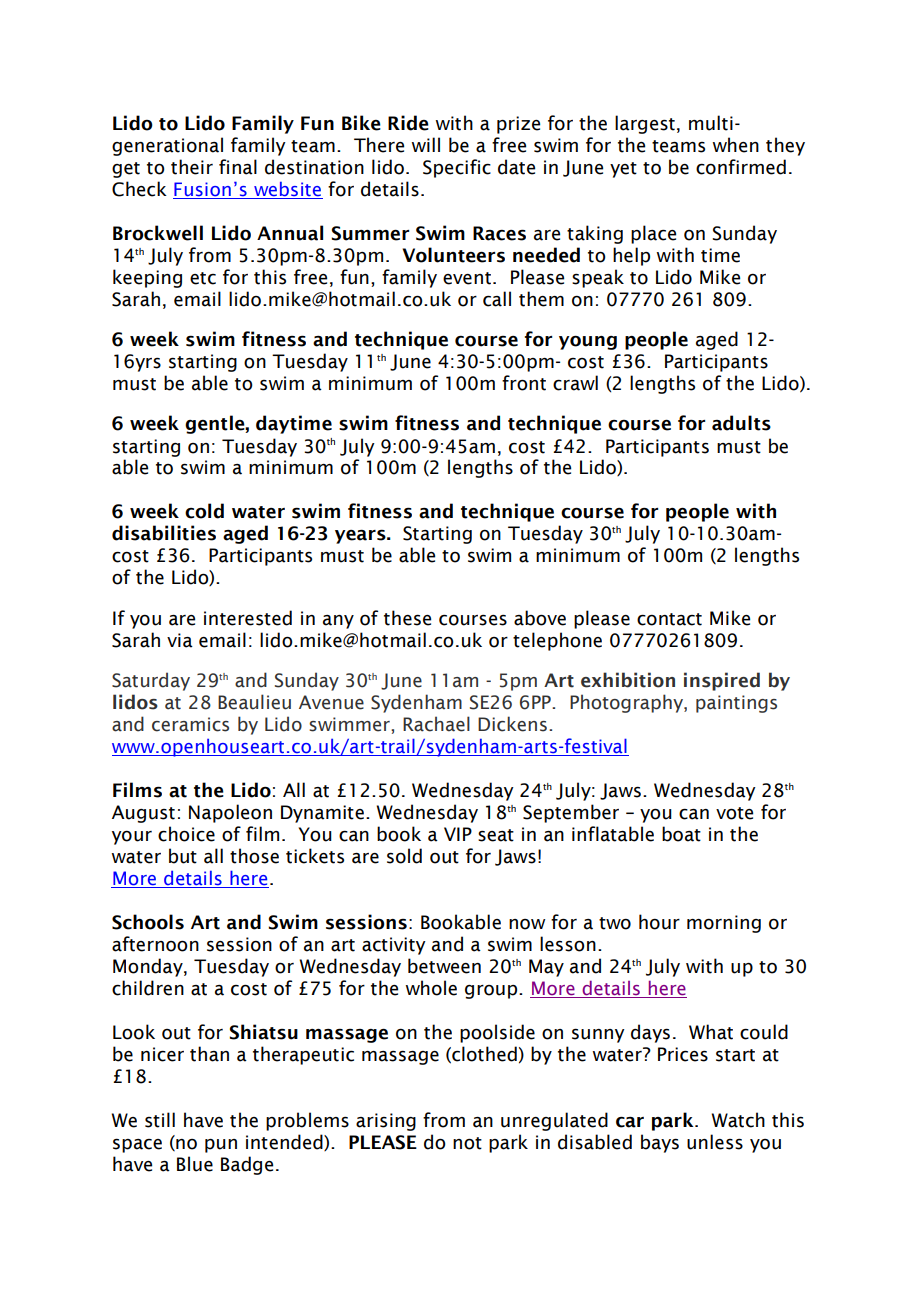 This screenshot has width=924, height=1308. Describe the element at coordinates (736, 145) in the screenshot. I see `when` at that location.
